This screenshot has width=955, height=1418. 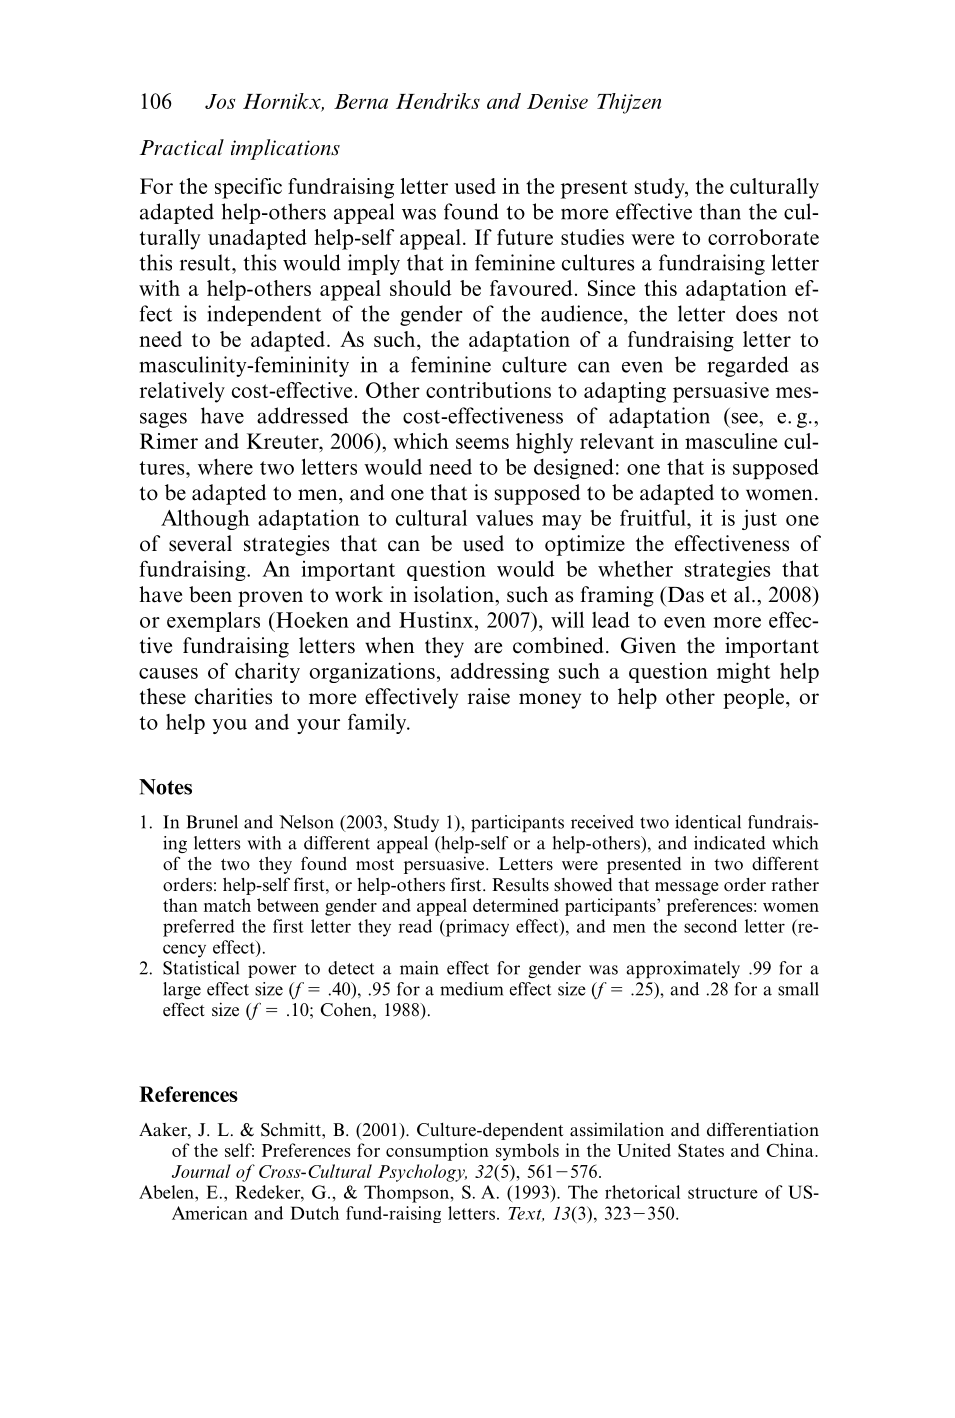 I want to click on seems, so click(x=482, y=443).
